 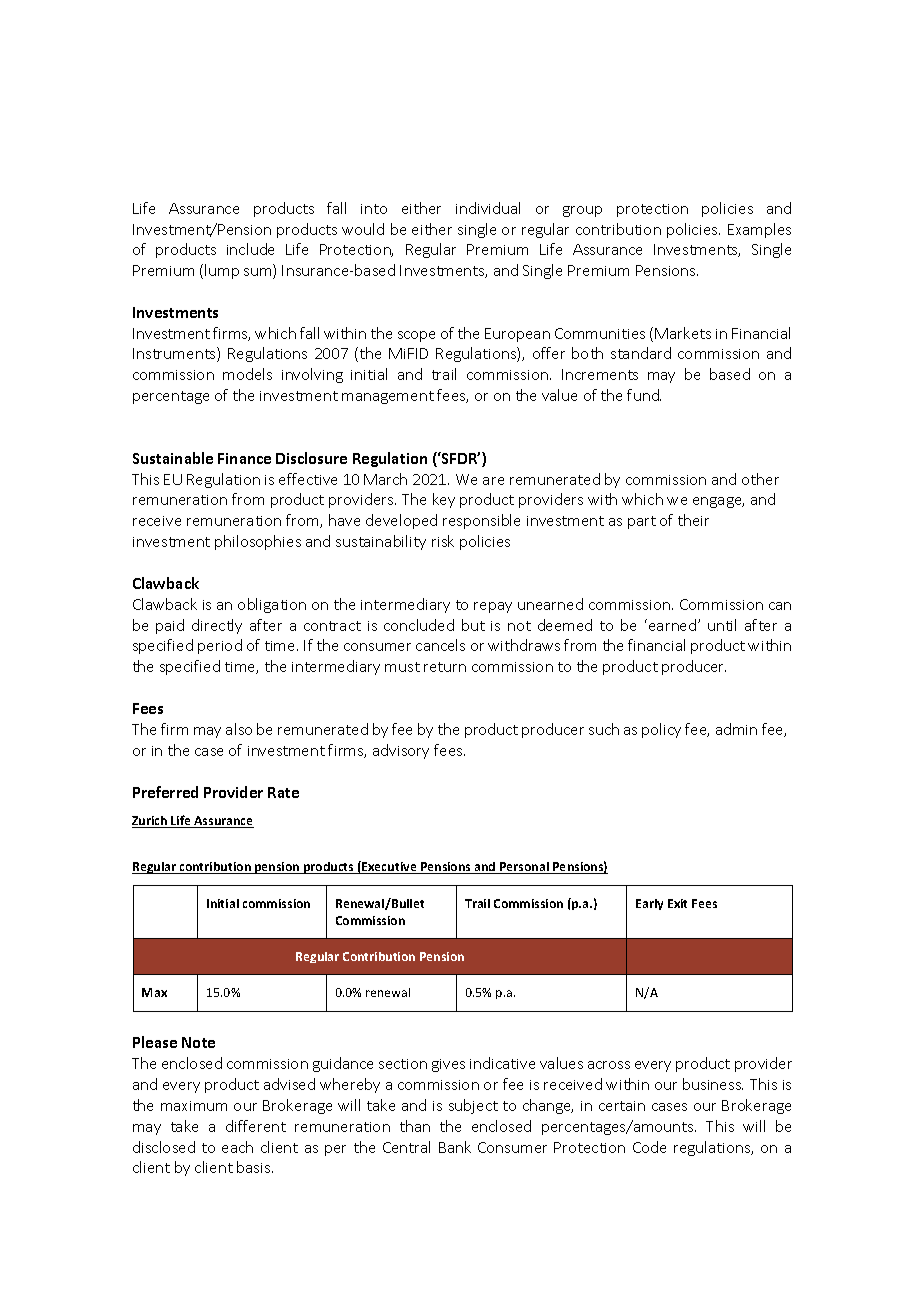 I want to click on include, so click(x=250, y=249).
